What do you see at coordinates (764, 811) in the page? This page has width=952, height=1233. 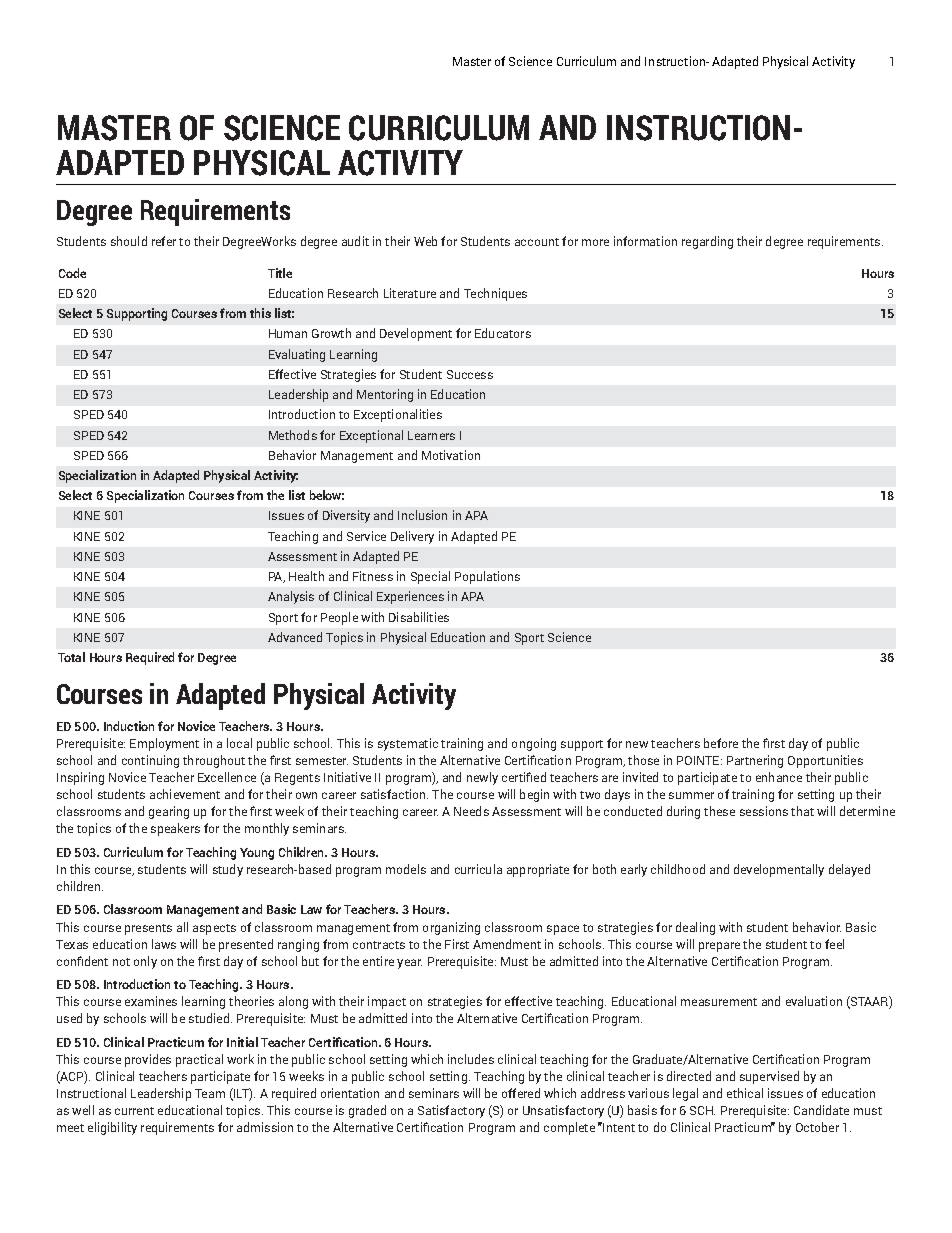 I see `sessions` at bounding box center [764, 811].
